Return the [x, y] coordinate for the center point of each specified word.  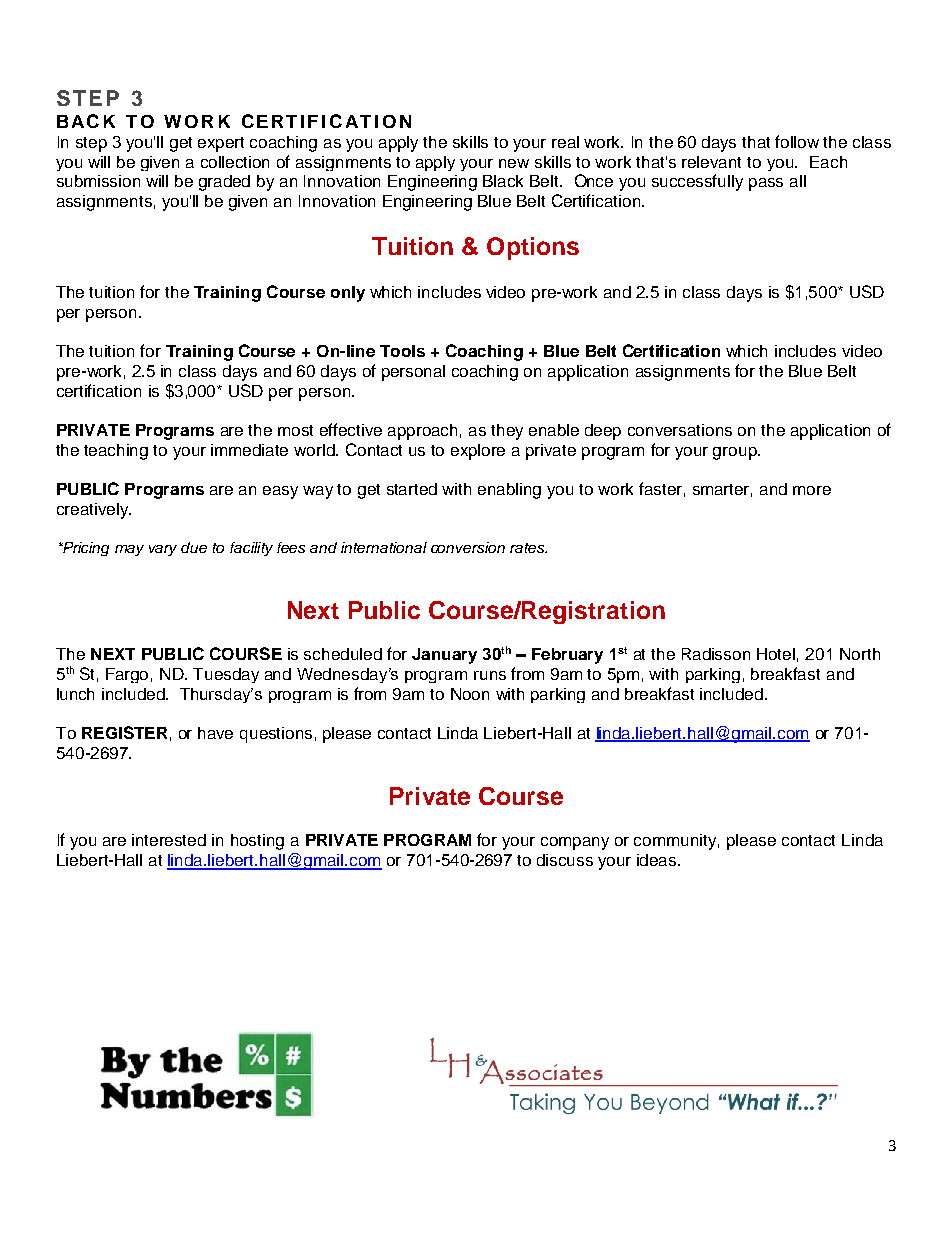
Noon [470, 694]
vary [163, 550]
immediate [249, 450]
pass [766, 184]
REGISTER [124, 732]
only [348, 294]
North [860, 654]
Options [533, 248]
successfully [697, 182]
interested [169, 840]
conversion [468, 547]
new [514, 163]
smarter [722, 490]
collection [235, 162]
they [507, 432]
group [736, 453]
